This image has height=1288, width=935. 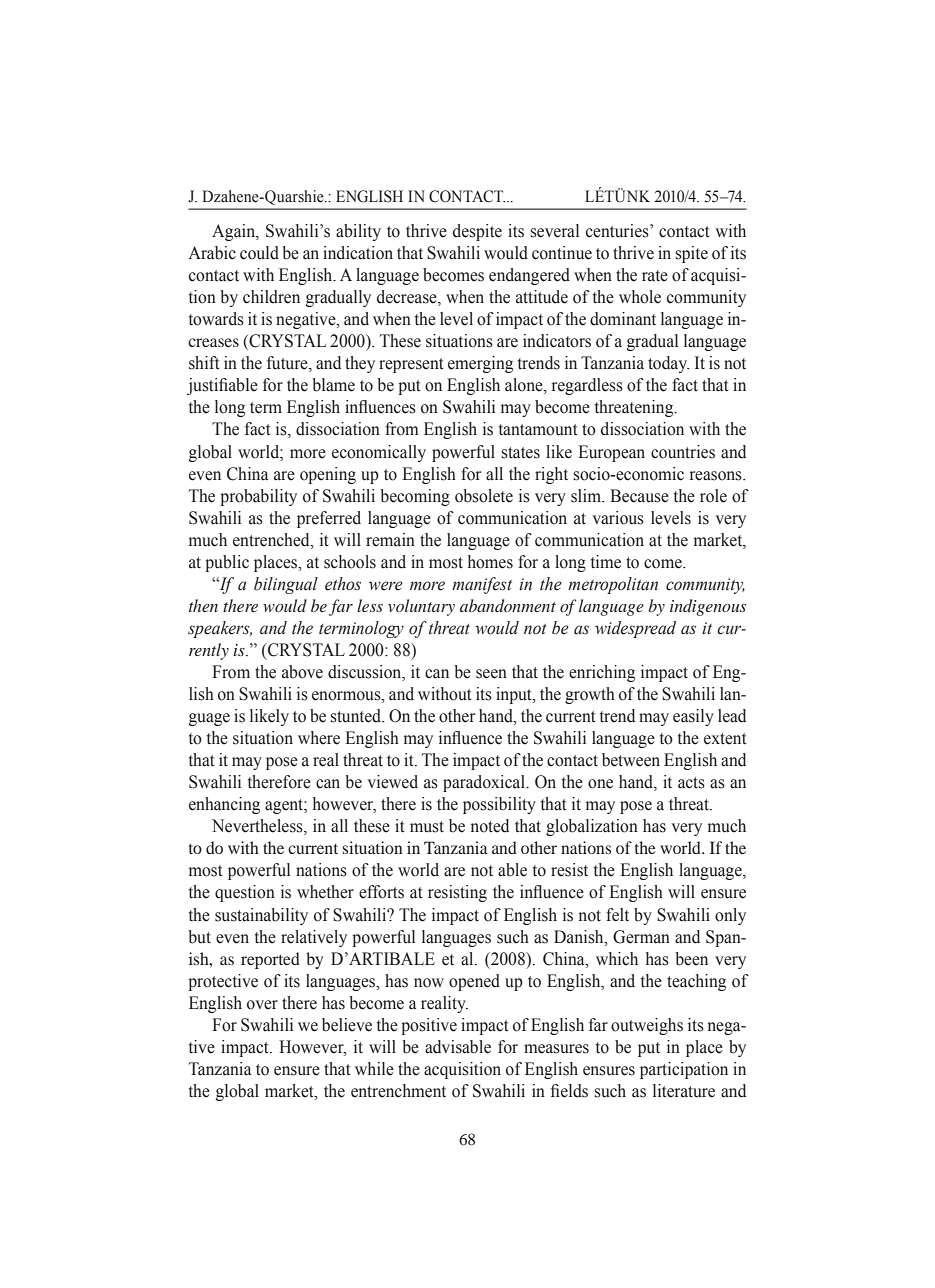 I want to click on widespread, so click(x=635, y=629).
